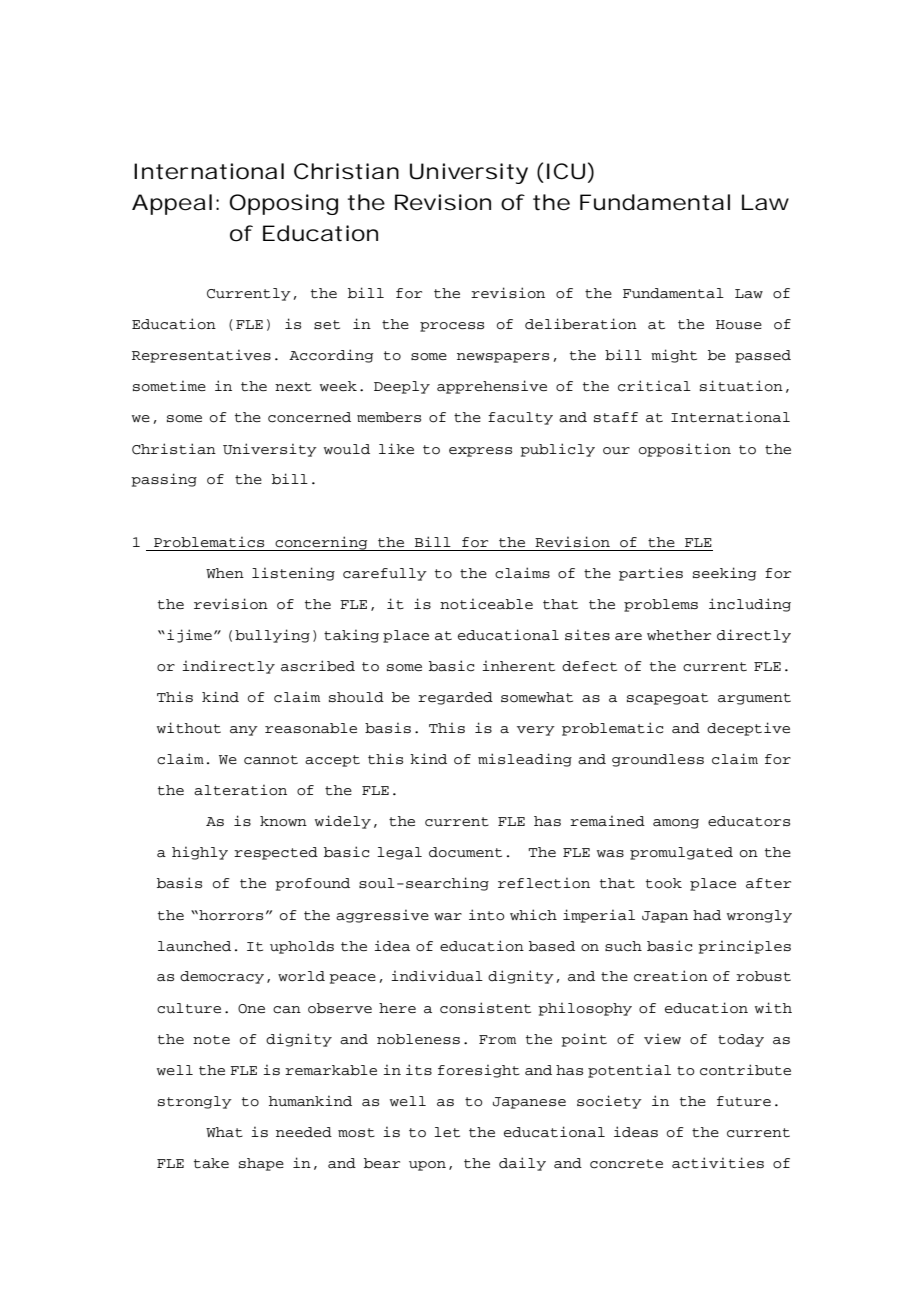 The width and height of the screenshot is (924, 1308). What do you see at coordinates (211, 1163) in the screenshot?
I see `take` at bounding box center [211, 1163].
